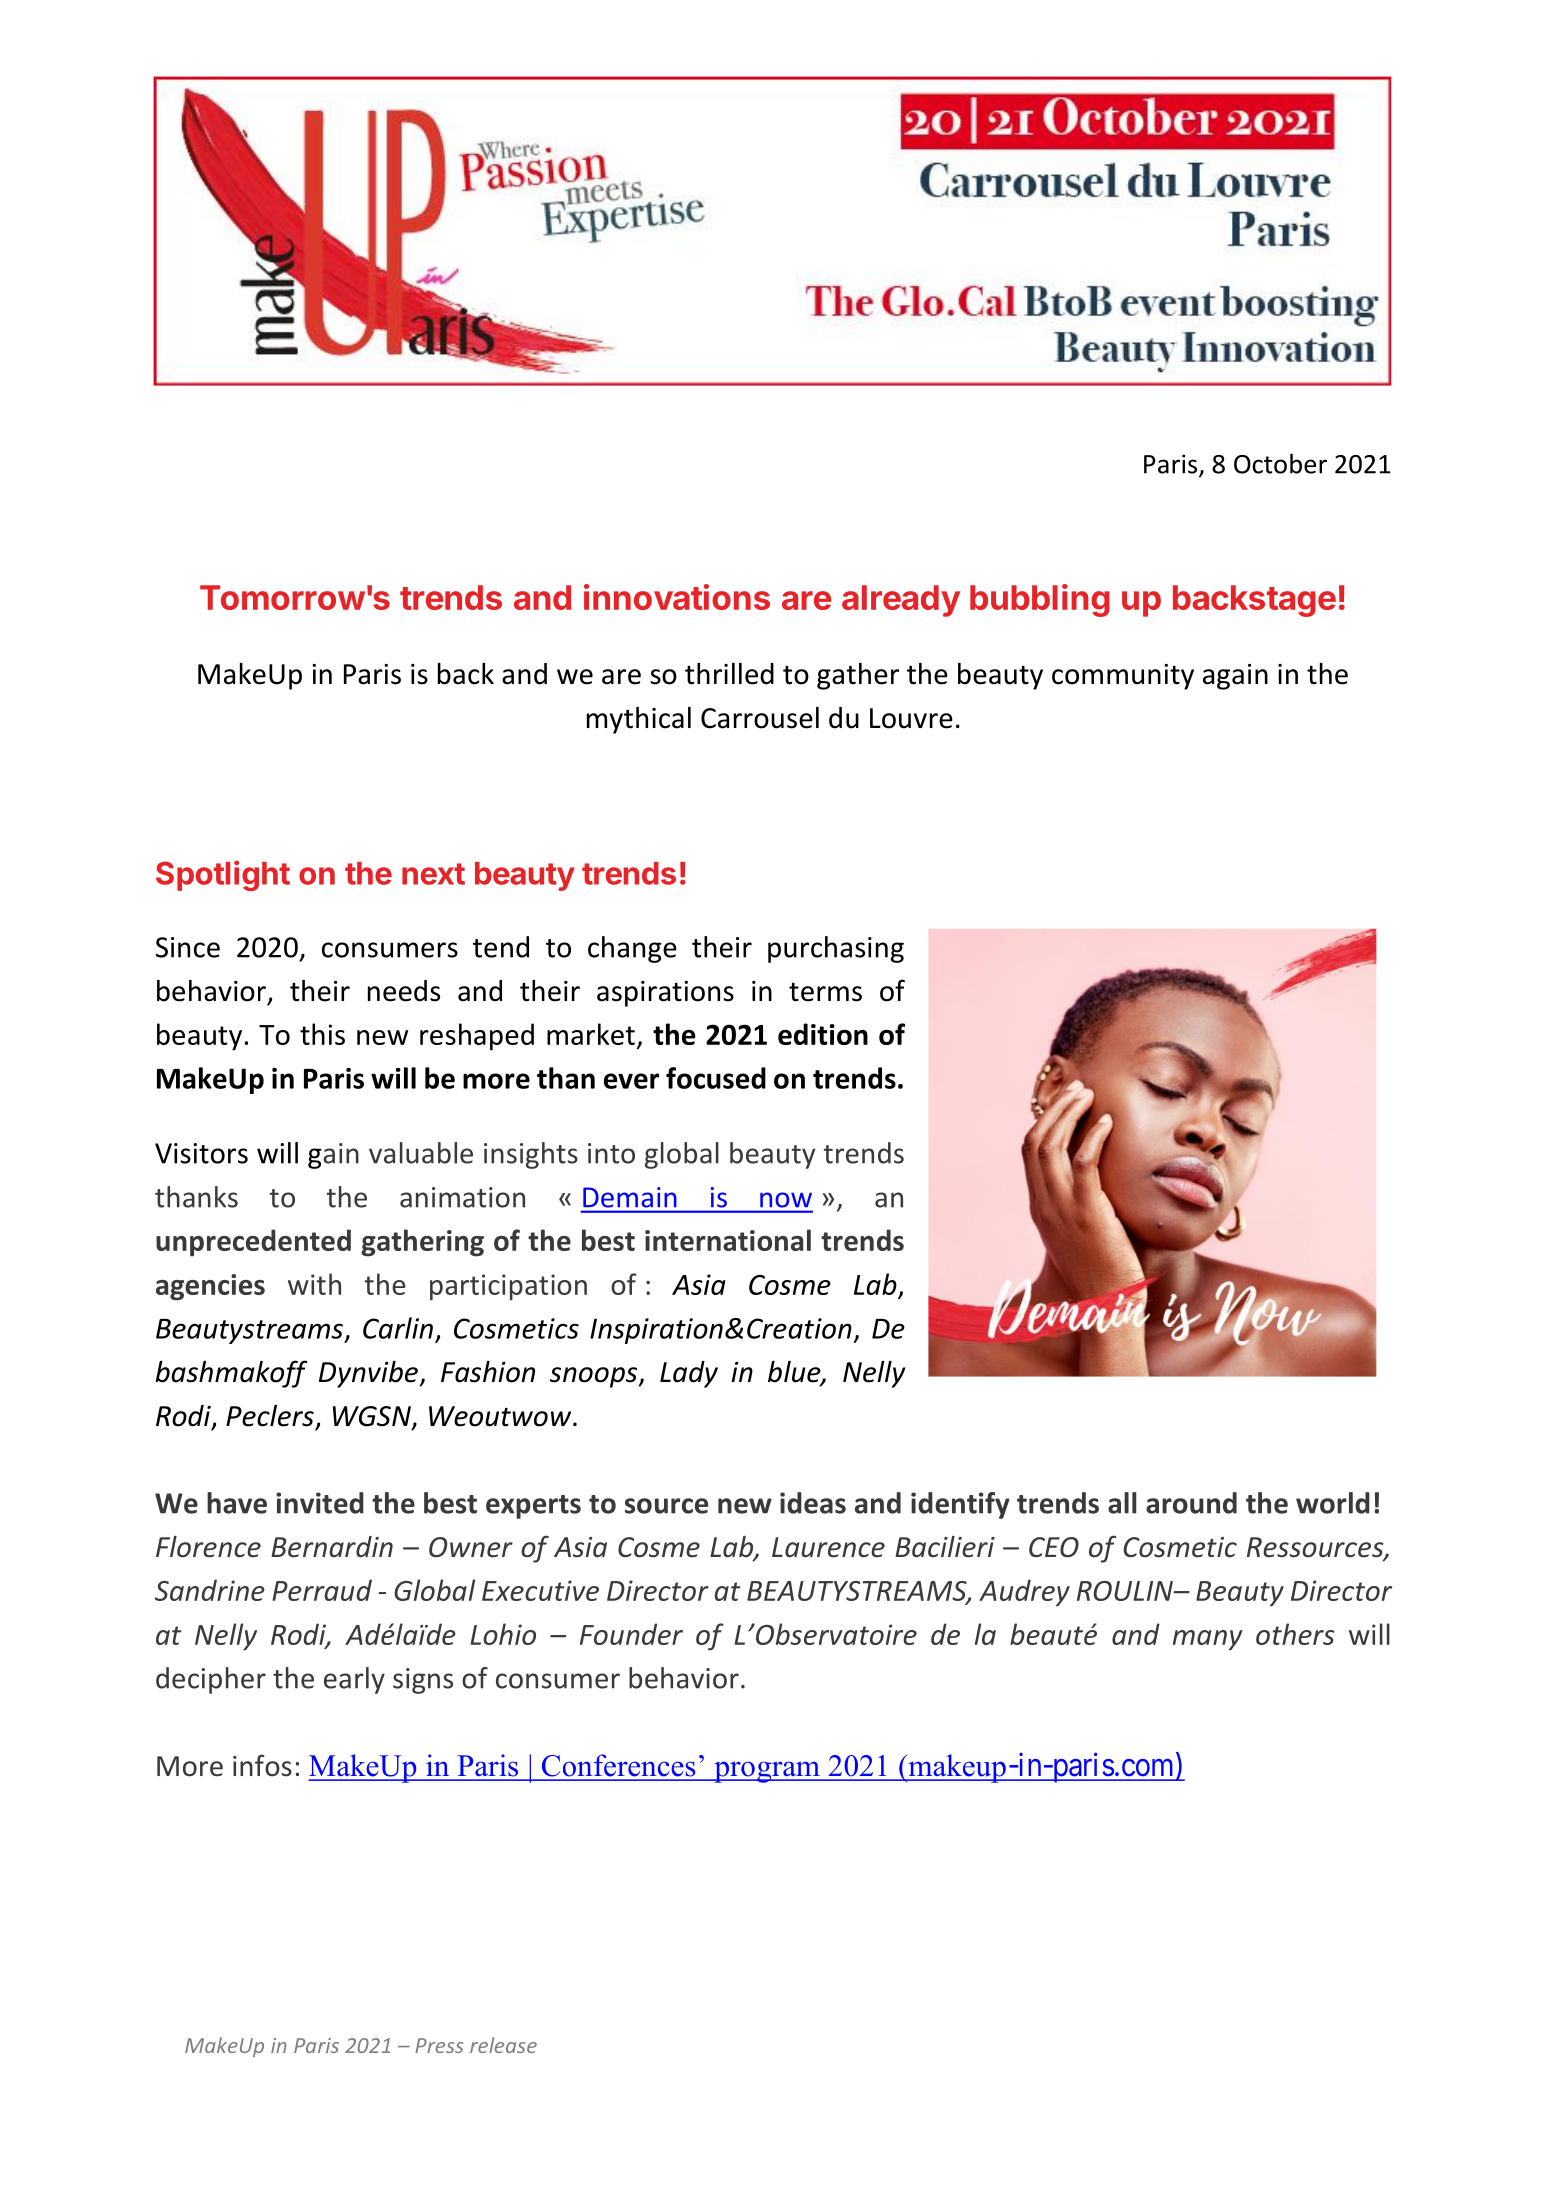  What do you see at coordinates (825, 992) in the screenshot?
I see `terms` at bounding box center [825, 992].
